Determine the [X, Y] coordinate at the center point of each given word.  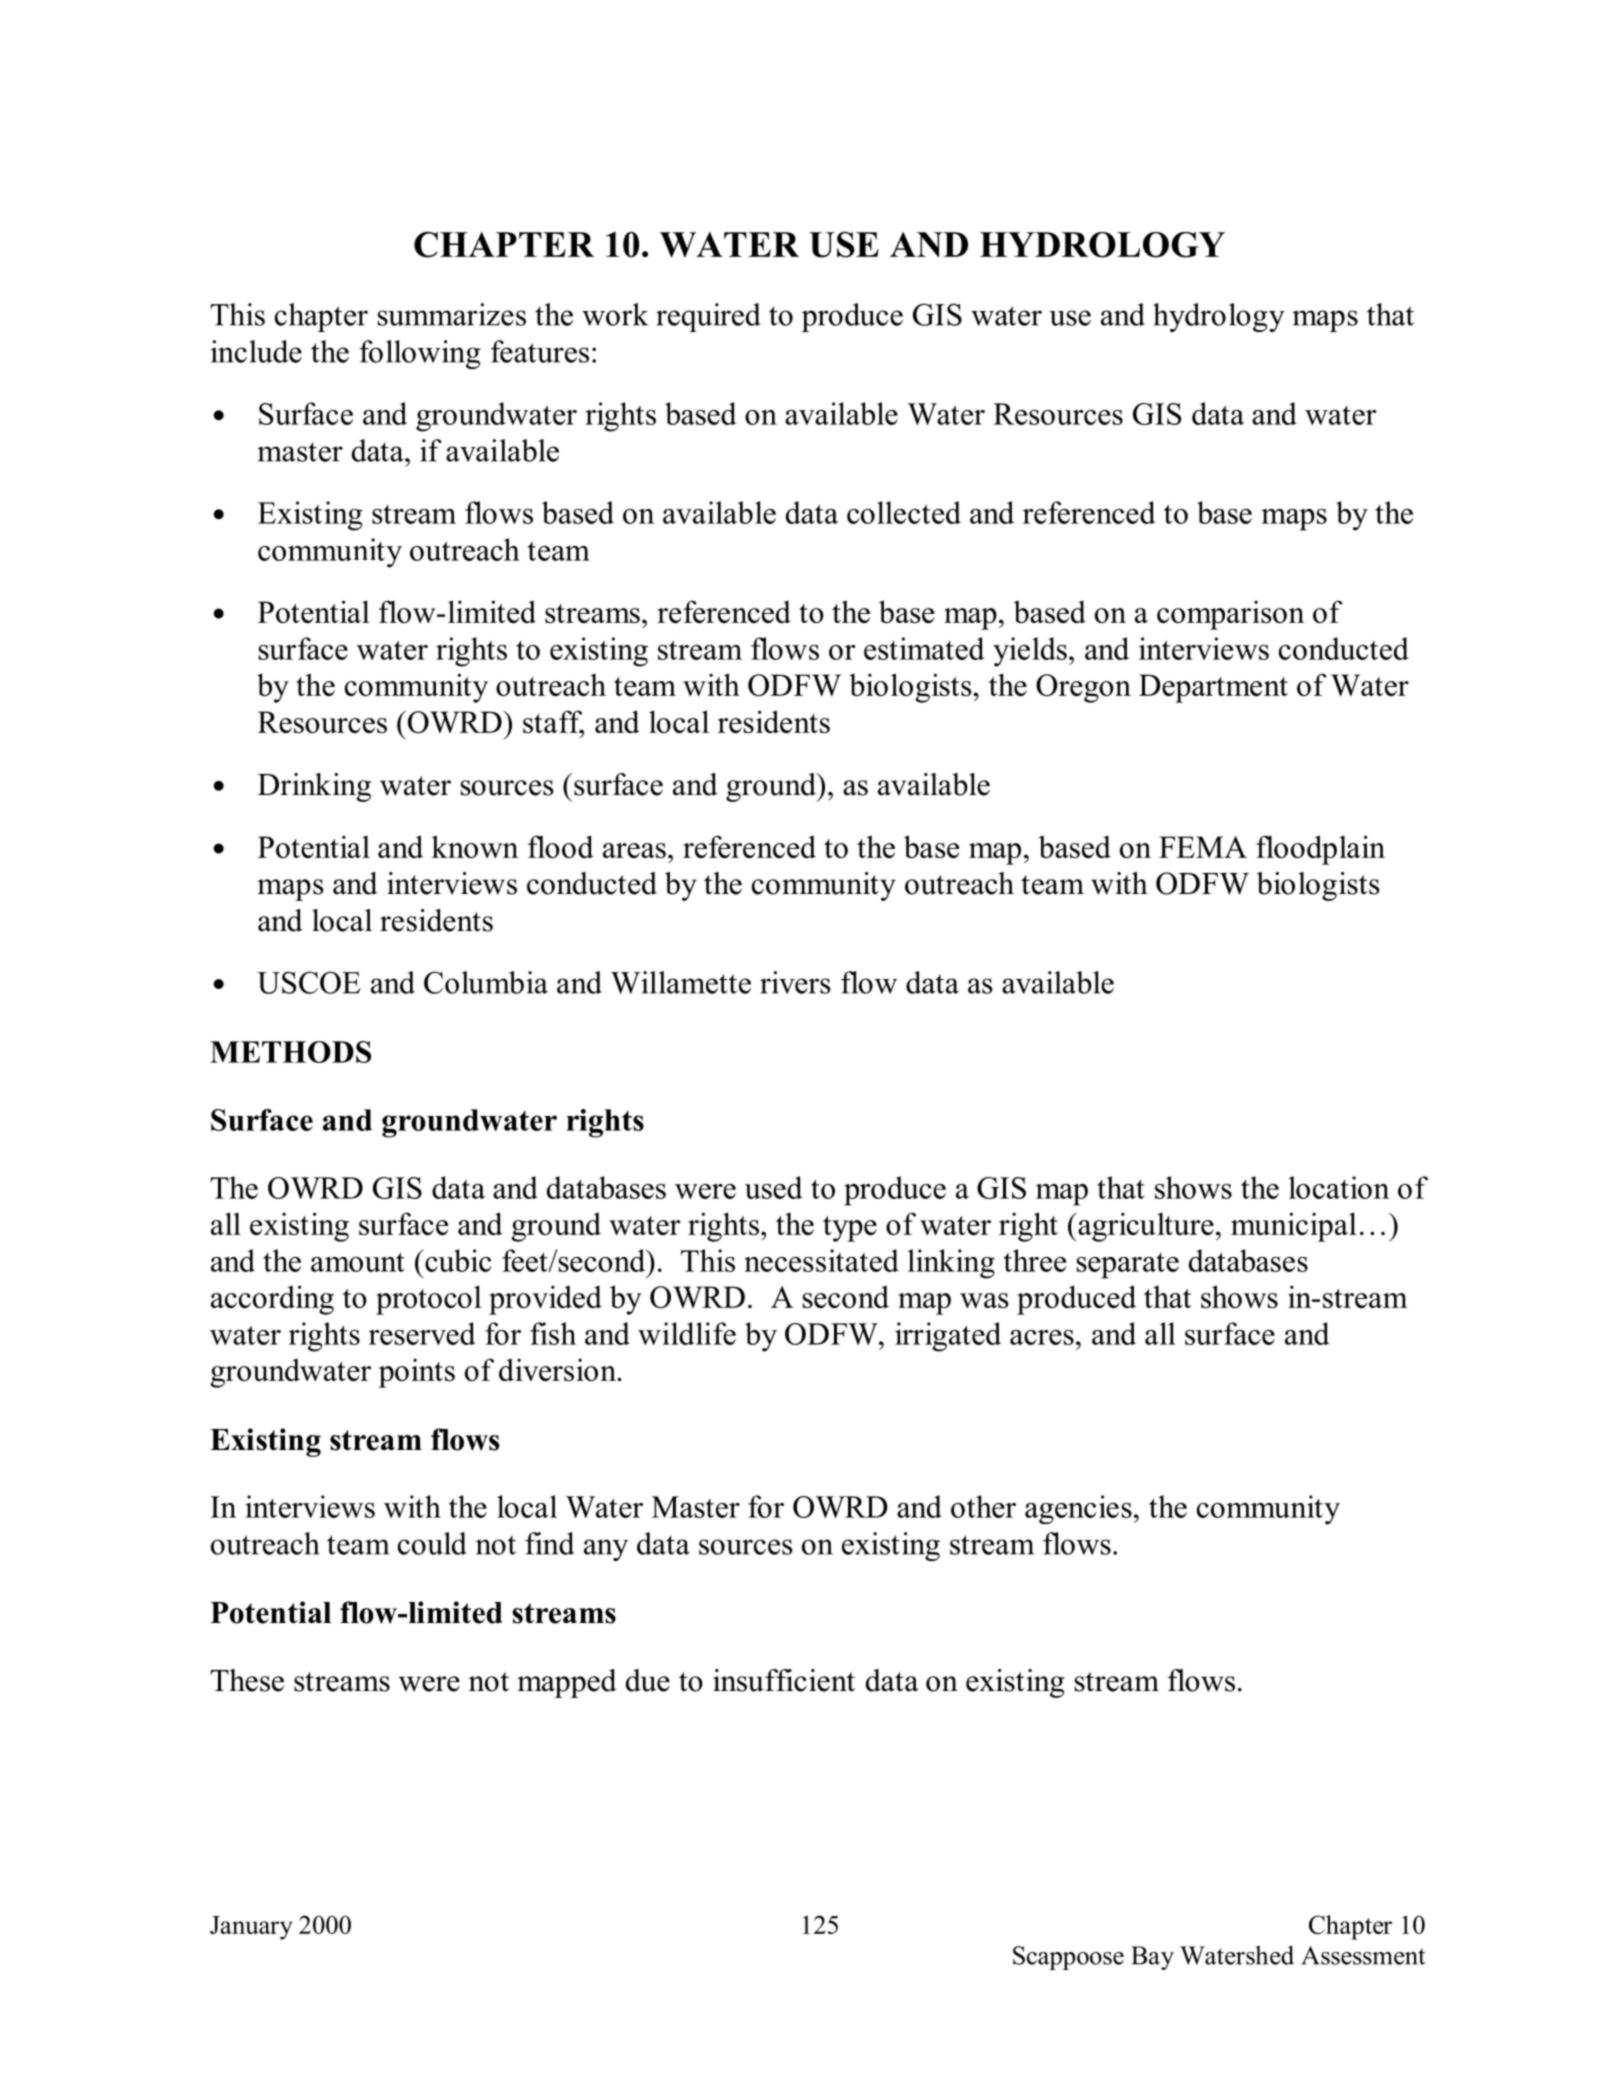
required [708, 317]
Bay [1152, 1958]
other [983, 1506]
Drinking [314, 787]
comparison [1230, 615]
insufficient [784, 1680]
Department [1213, 688]
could [432, 1543]
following [420, 354]
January [251, 1928]
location [1339, 1187]
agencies [1078, 1509]
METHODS [290, 1052]
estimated [924, 648]
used [773, 1187]
